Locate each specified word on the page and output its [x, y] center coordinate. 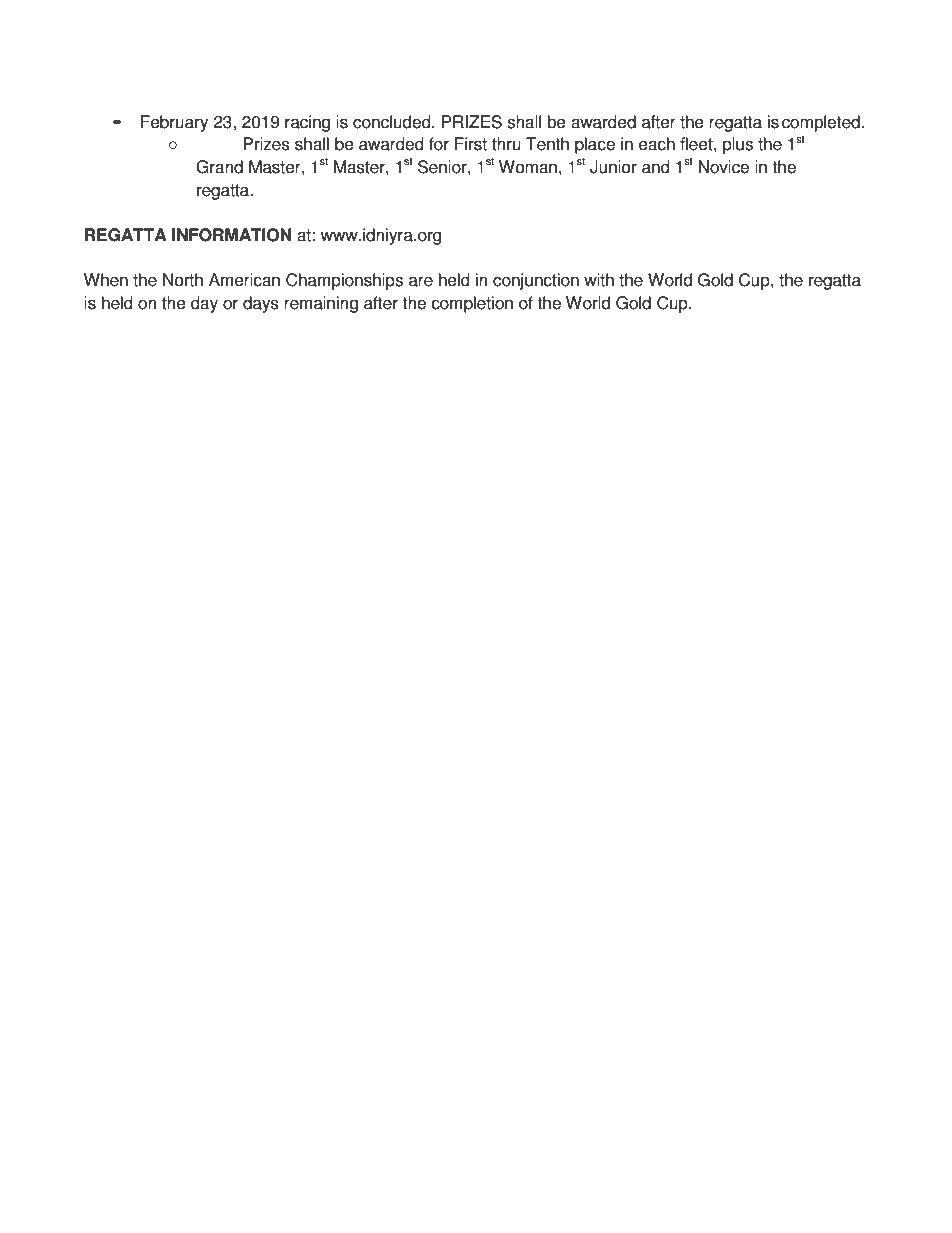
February [174, 123]
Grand [219, 167]
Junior [613, 167]
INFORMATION [231, 235]
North [183, 280]
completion [472, 304]
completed [822, 123]
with [599, 280]
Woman [528, 167]
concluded [393, 122]
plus [738, 145]
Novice [724, 167]
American [244, 280]
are [421, 281]
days [261, 304]
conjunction [536, 281]
